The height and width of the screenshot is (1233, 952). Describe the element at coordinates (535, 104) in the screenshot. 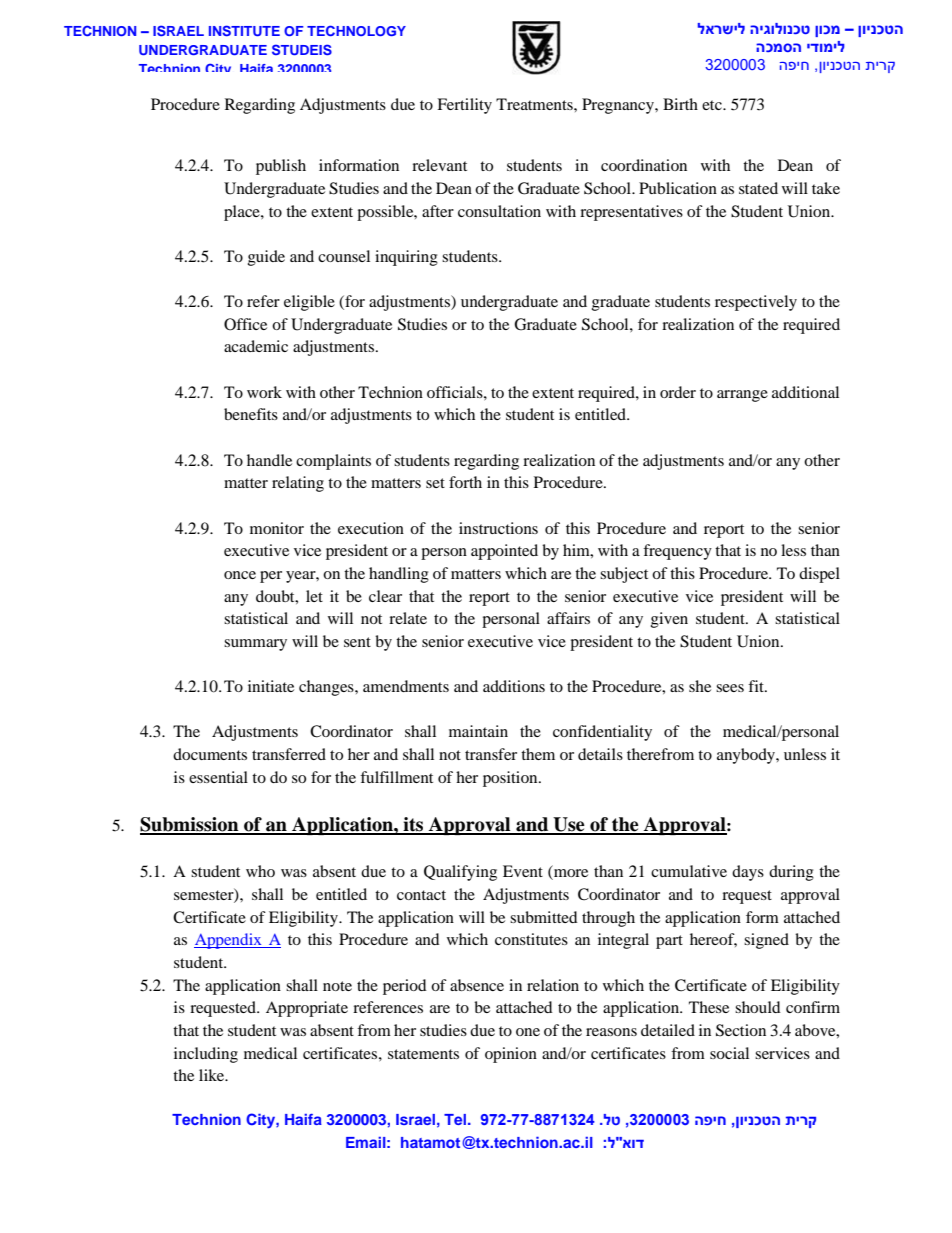

I see `Treatments` at that location.
